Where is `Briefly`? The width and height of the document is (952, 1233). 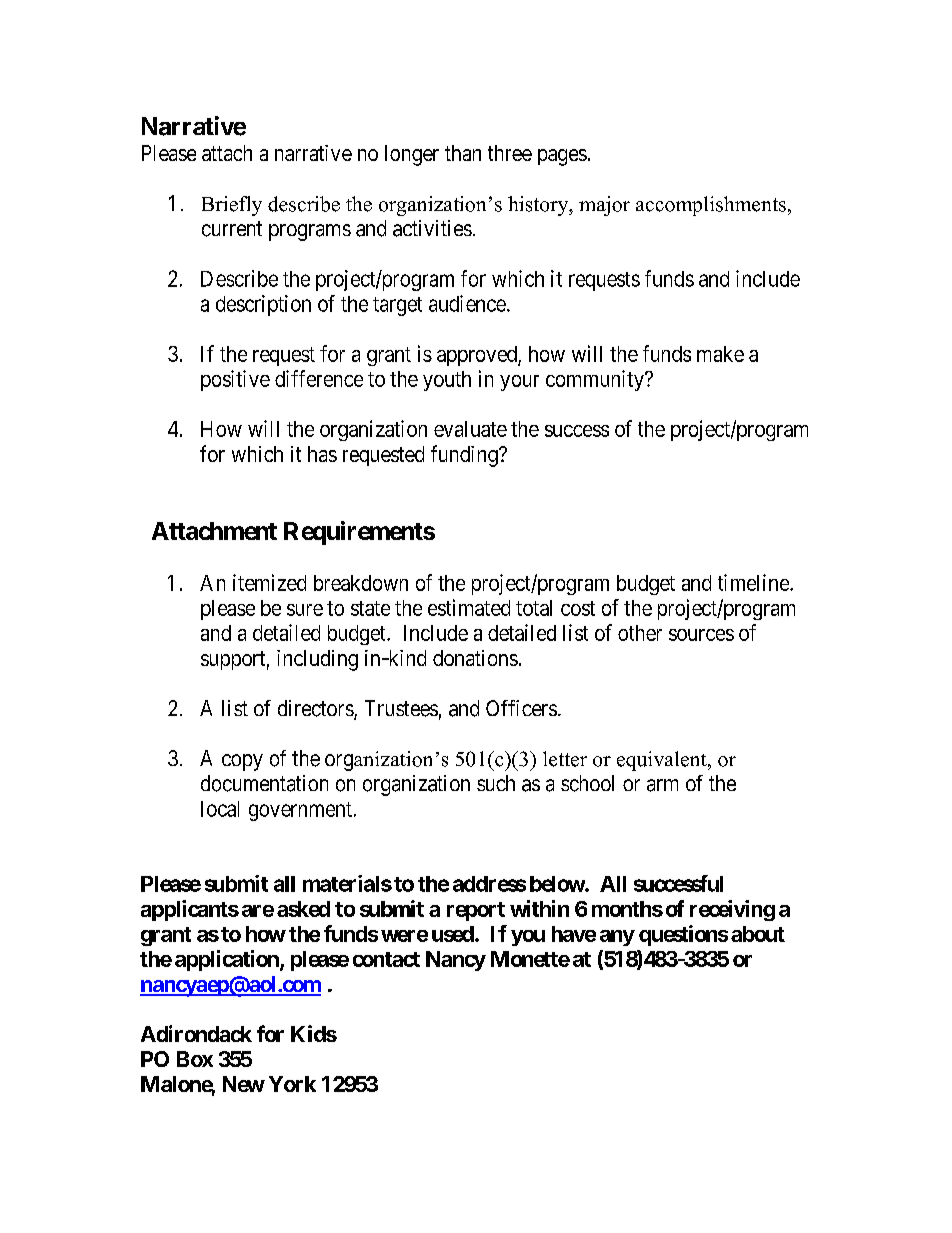
Briefly is located at coordinates (232, 206).
